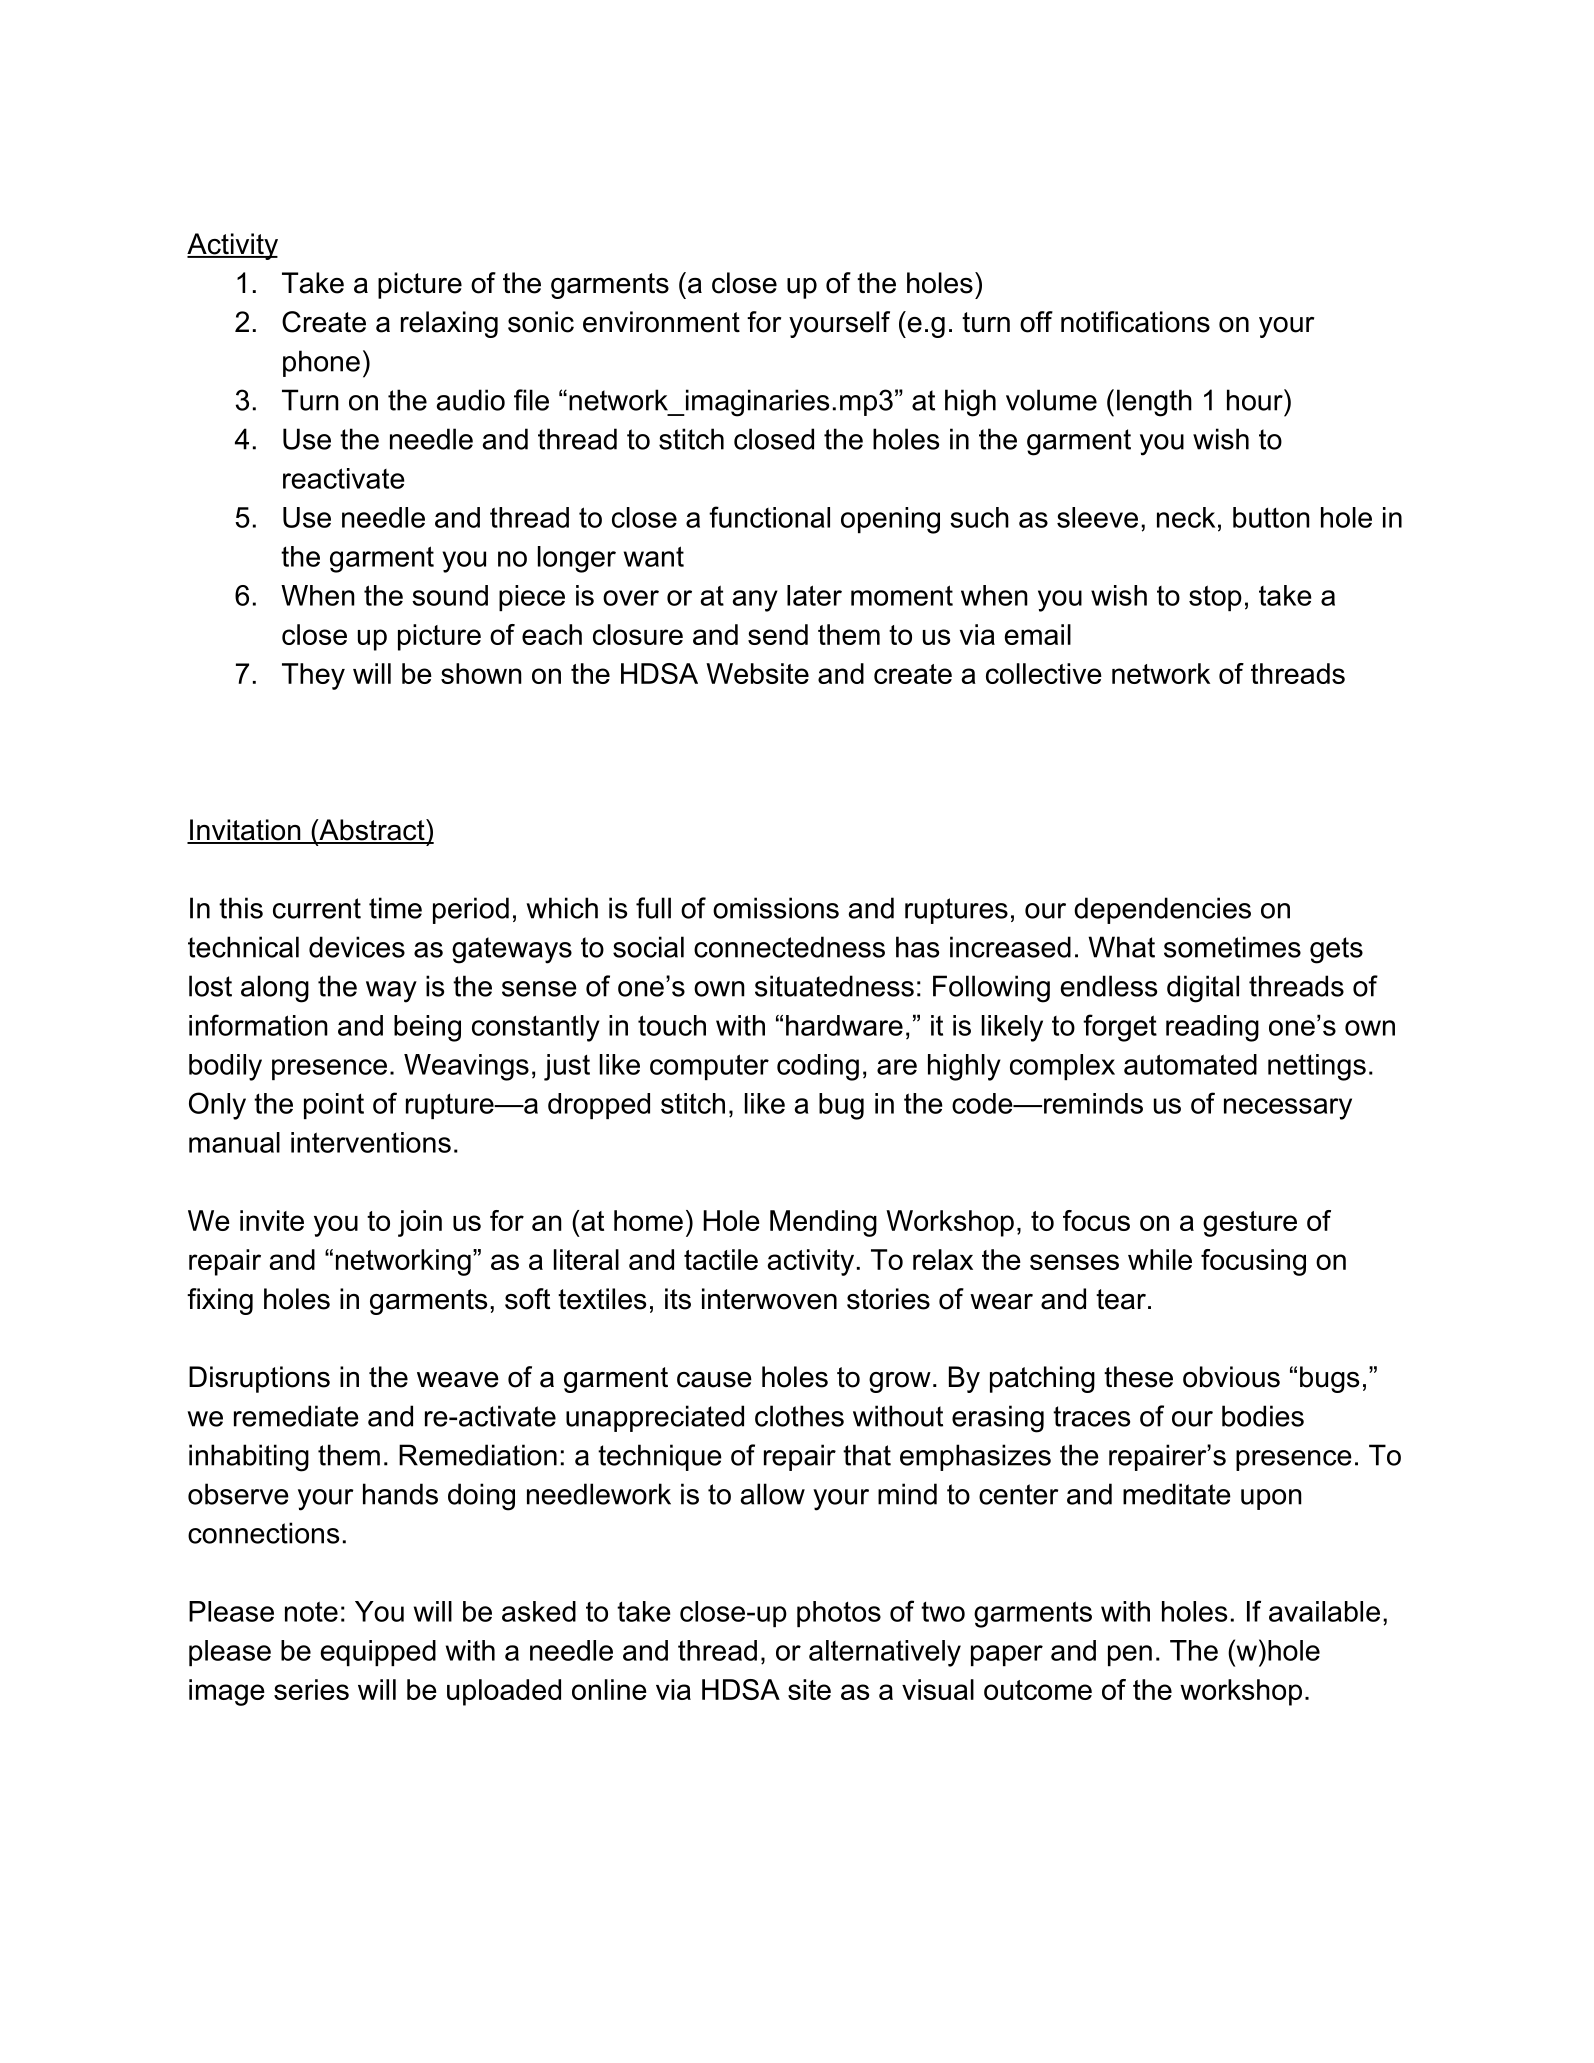  Describe the element at coordinates (844, 1025) in the page. I see `hardware` at that location.
